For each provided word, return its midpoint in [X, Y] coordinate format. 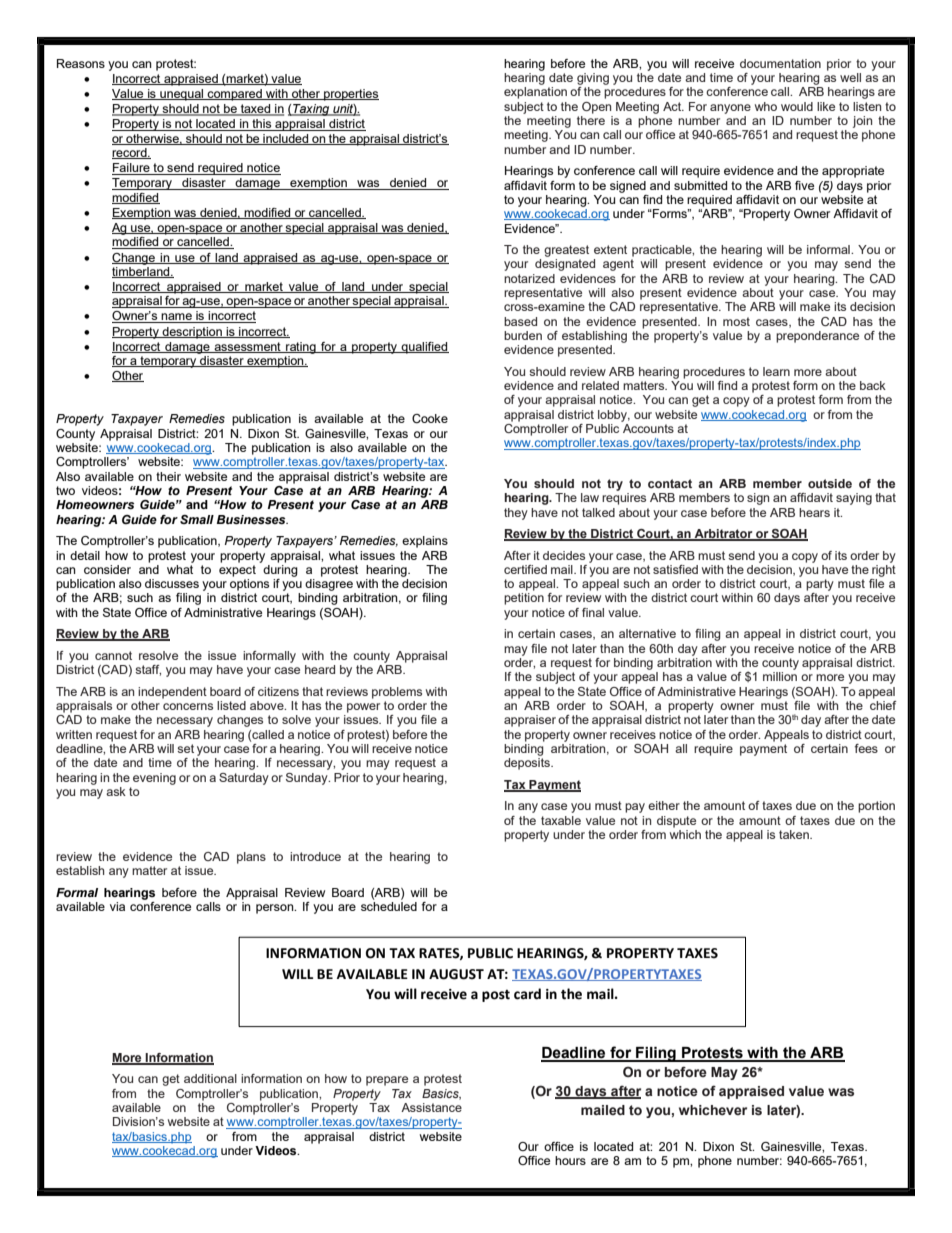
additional [210, 1078]
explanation [535, 93]
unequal [182, 95]
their [168, 476]
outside [830, 483]
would [797, 106]
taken [795, 834]
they [516, 514]
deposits [528, 764]
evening [154, 779]
